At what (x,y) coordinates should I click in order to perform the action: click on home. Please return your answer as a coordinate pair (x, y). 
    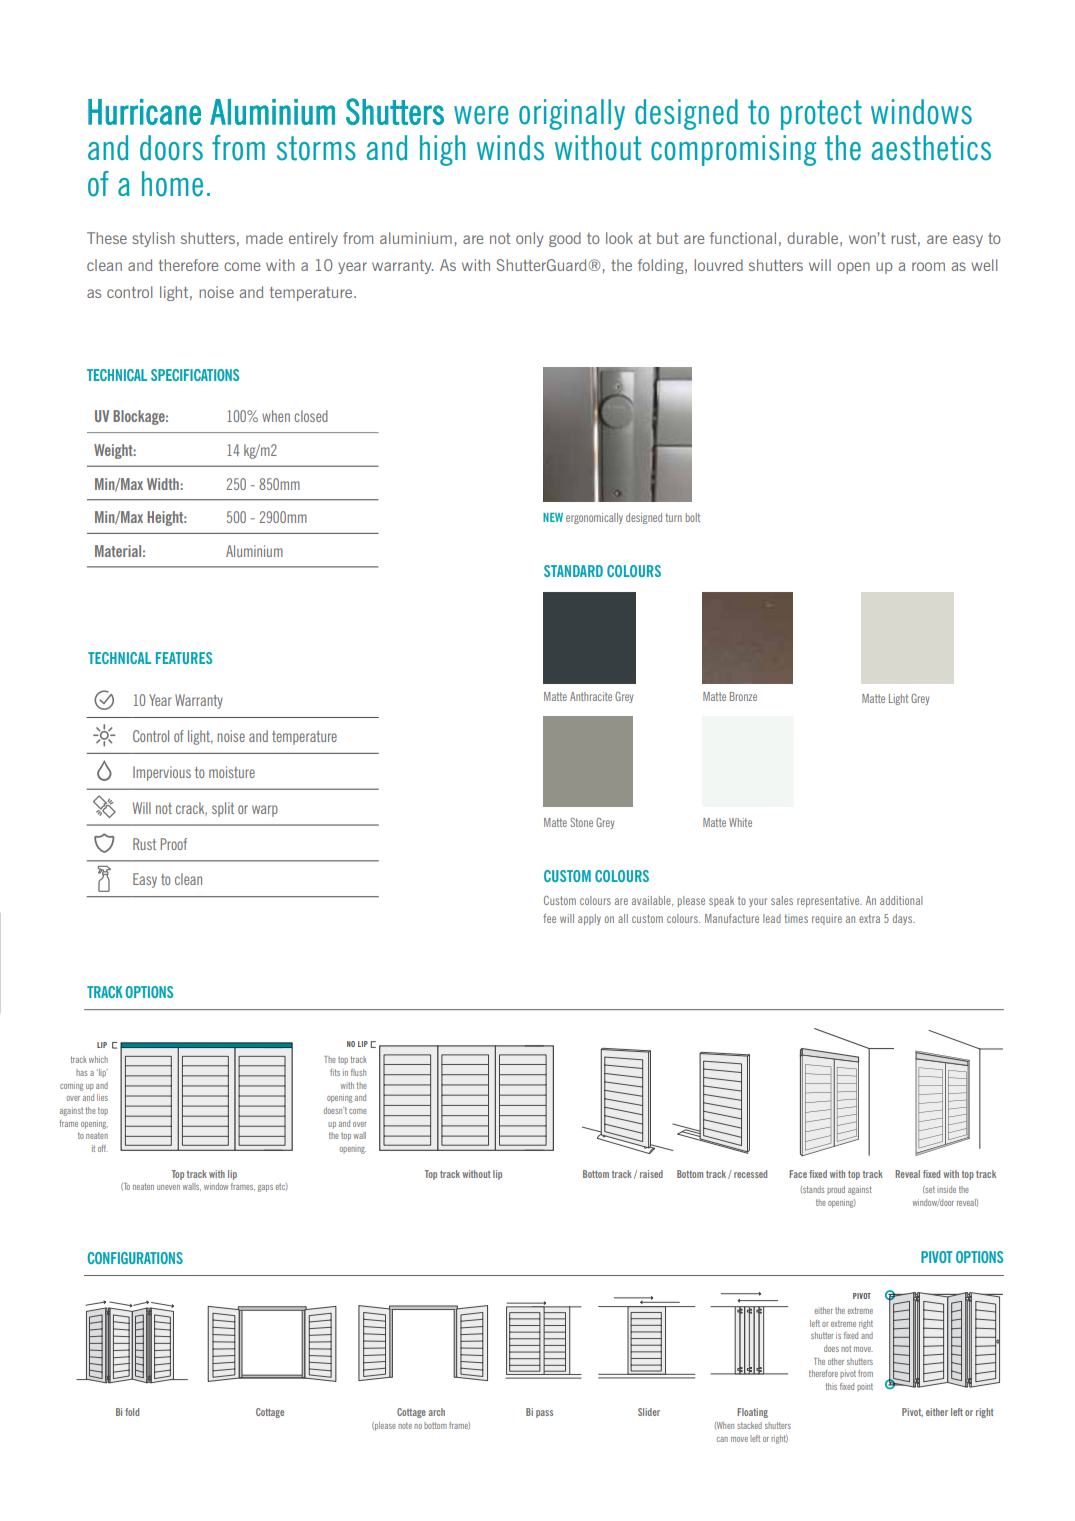
    Looking at the image, I should click on (172, 184).
